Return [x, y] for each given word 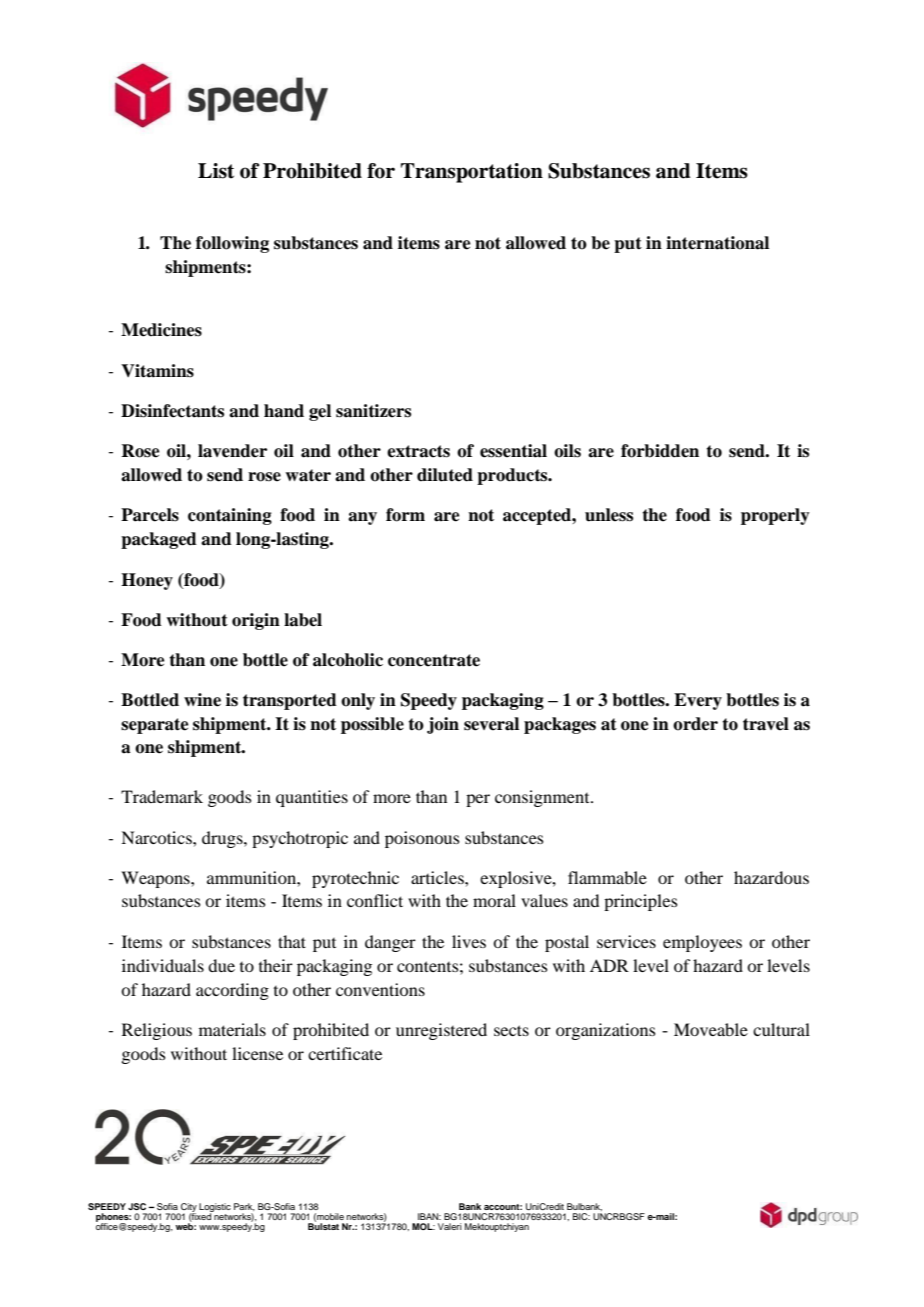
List [216, 171]
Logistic [215, 1208]
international [717, 243]
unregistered [441, 1031]
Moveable [711, 1029]
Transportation [472, 173]
